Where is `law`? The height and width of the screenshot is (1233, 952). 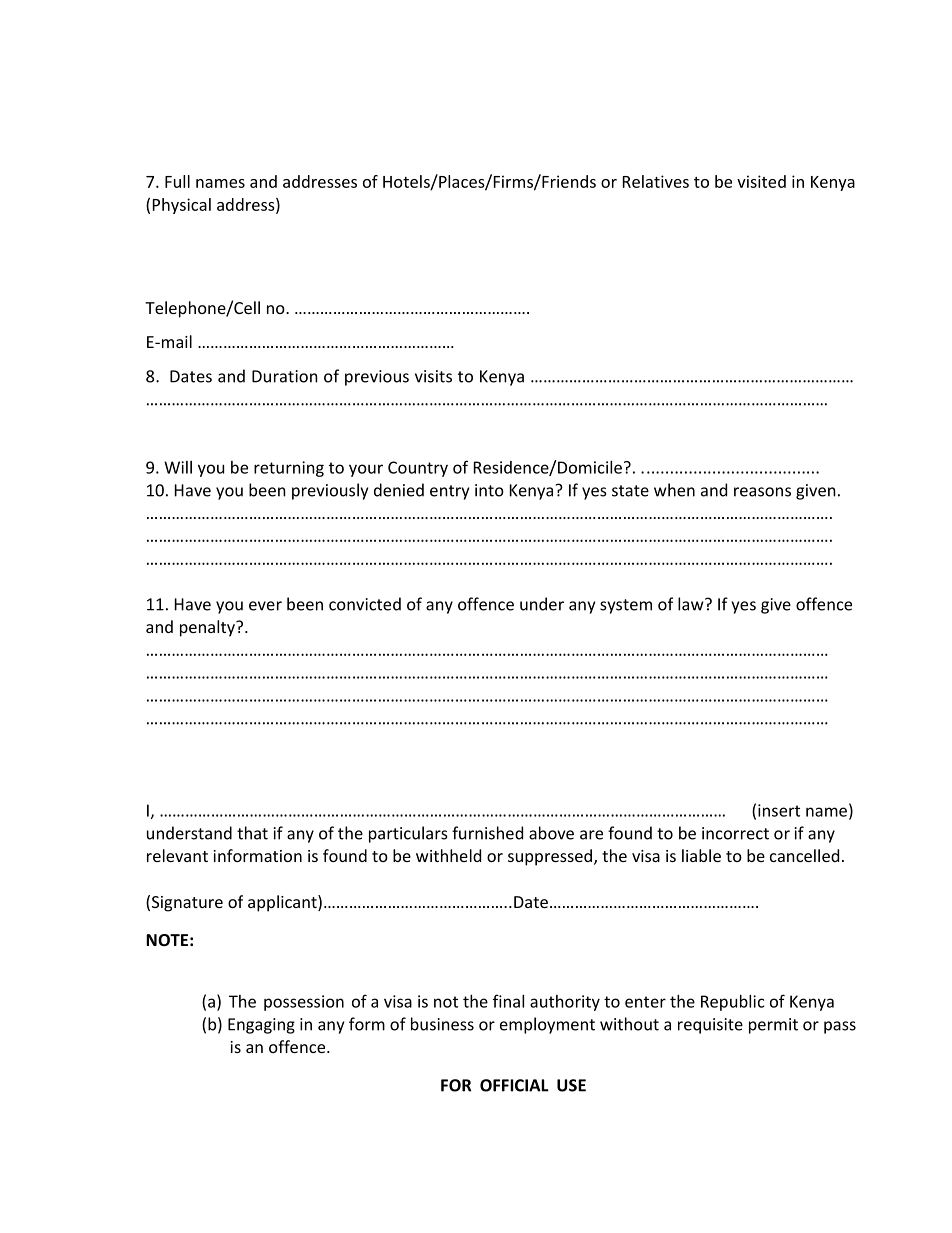
law is located at coordinates (692, 604).
